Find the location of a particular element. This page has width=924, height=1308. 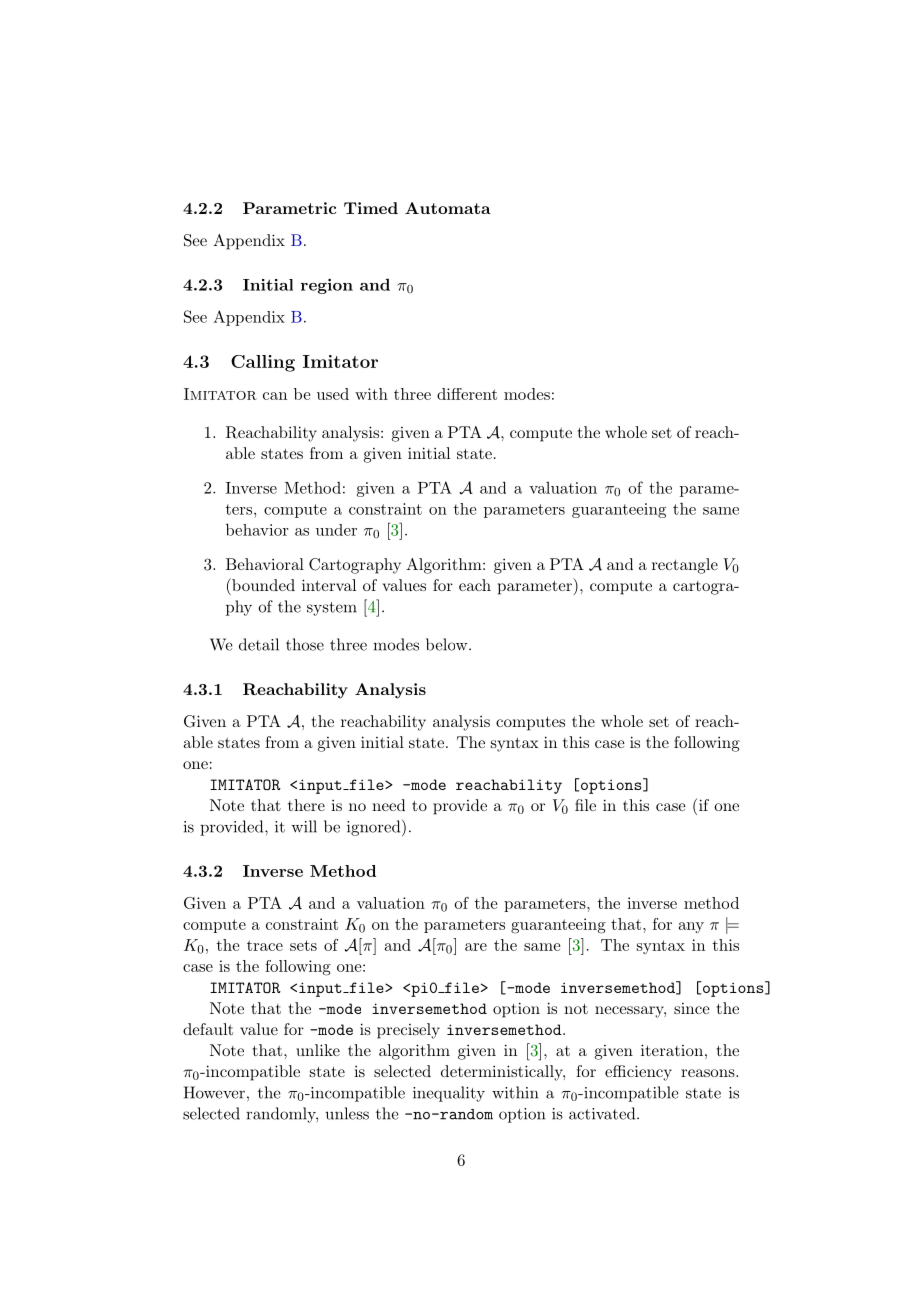

any is located at coordinates (691, 927).
